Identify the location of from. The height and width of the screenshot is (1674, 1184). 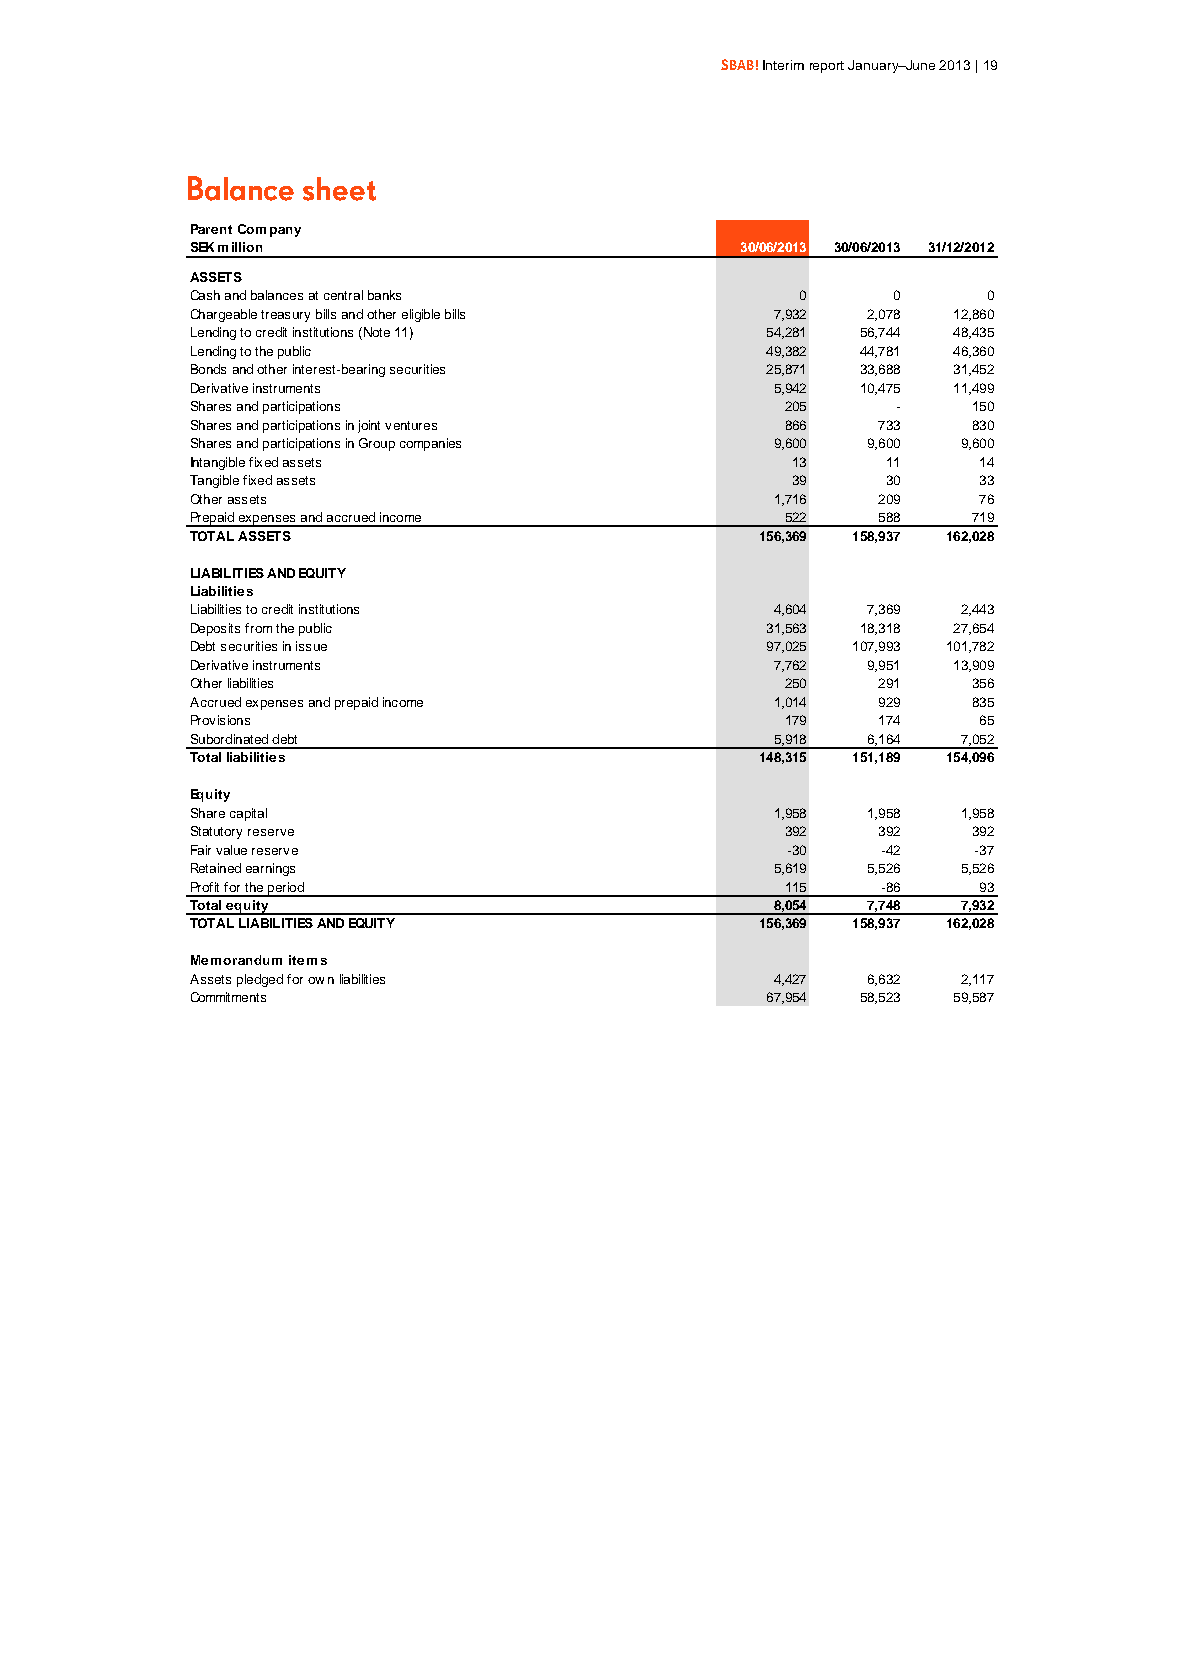
(258, 628).
